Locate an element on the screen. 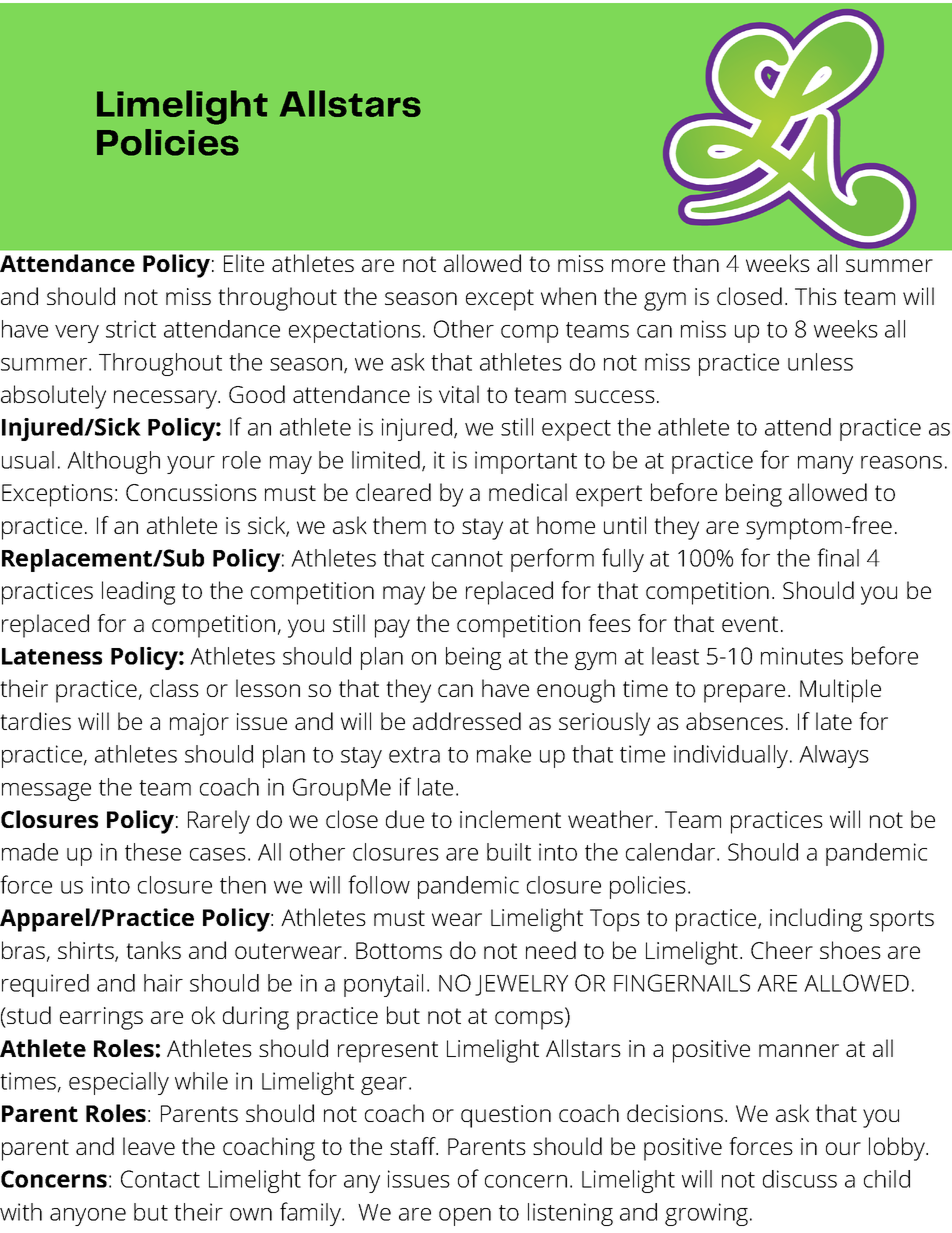 This screenshot has width=952, height=1233. addressed is located at coordinates (467, 721).
